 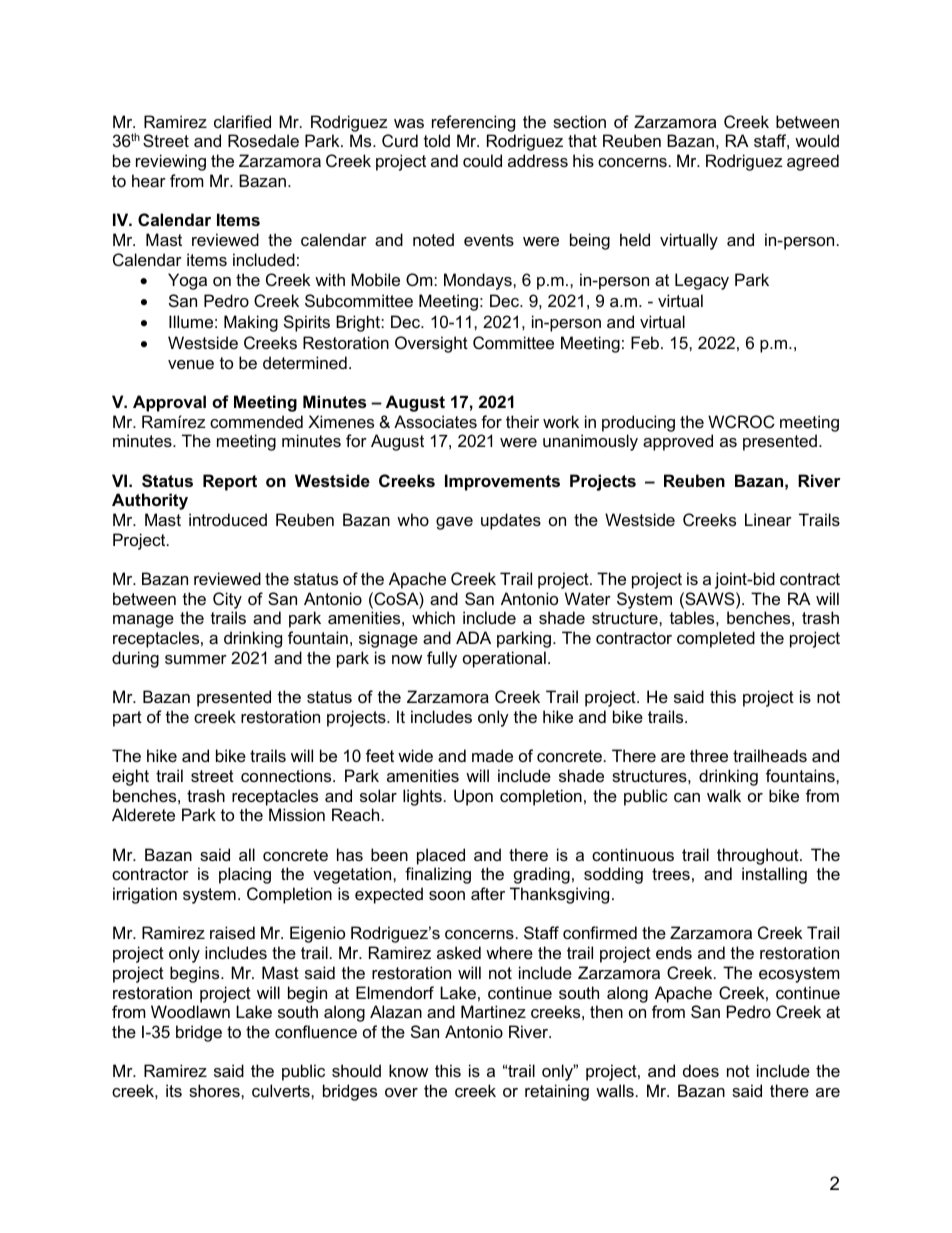 What do you see at coordinates (171, 162) in the screenshot?
I see `reviewing` at bounding box center [171, 162].
